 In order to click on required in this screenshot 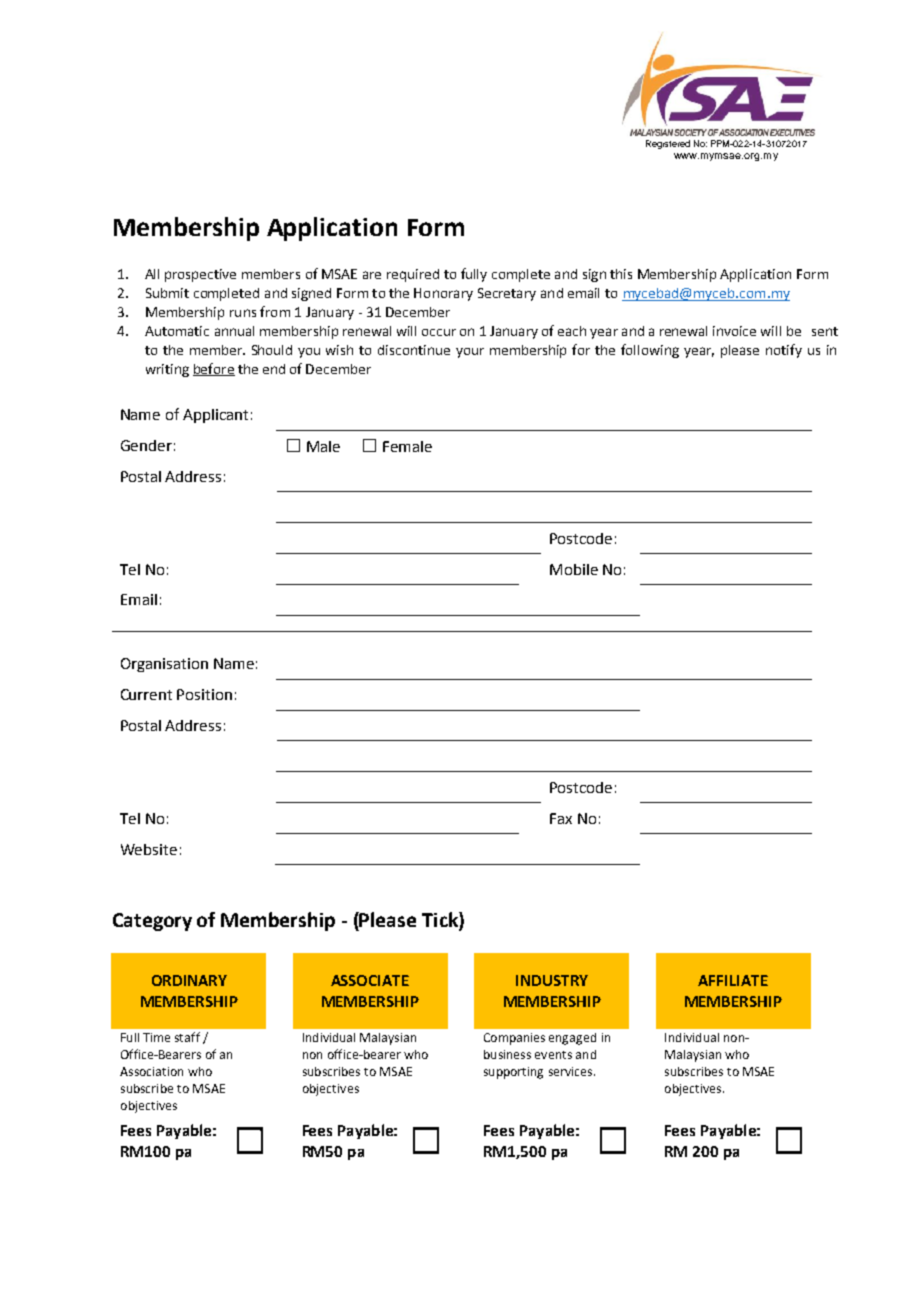, I will do `click(413, 275)`.
